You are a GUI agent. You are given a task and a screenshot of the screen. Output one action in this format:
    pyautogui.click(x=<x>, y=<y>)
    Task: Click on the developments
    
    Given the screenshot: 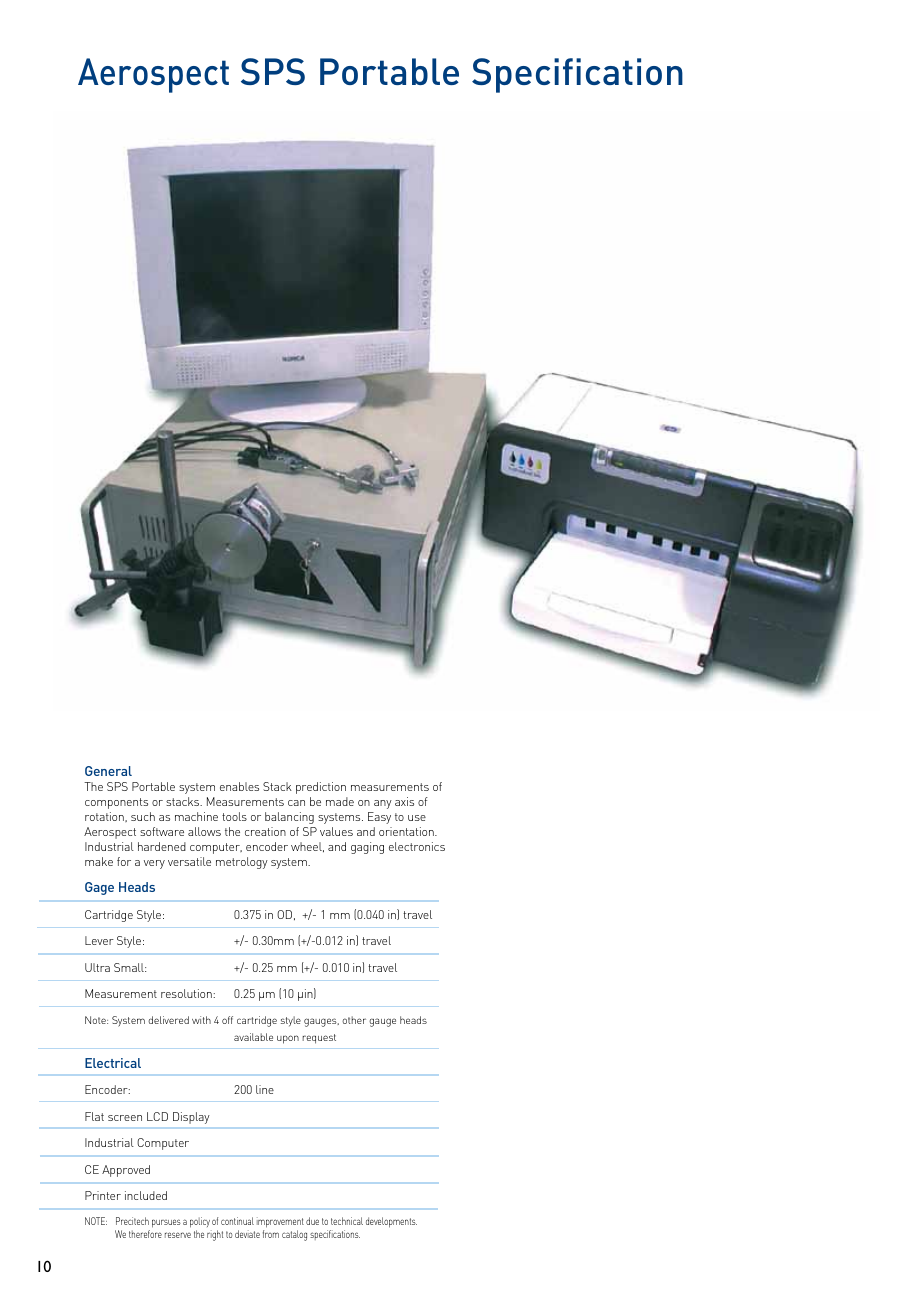 What is the action you would take?
    pyautogui.click(x=391, y=1222)
